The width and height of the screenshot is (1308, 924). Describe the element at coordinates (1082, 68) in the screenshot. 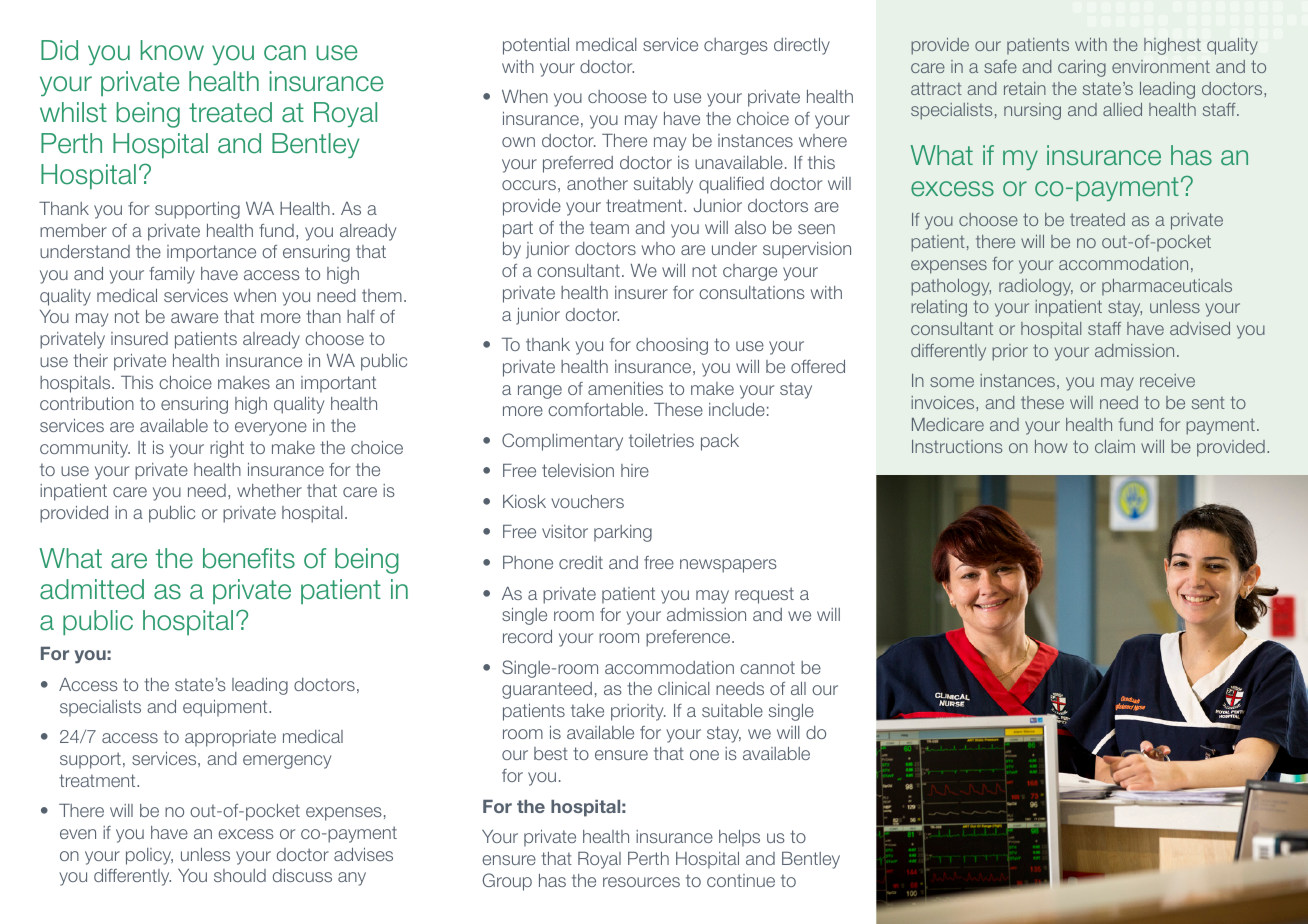

I see `caring` at that location.
